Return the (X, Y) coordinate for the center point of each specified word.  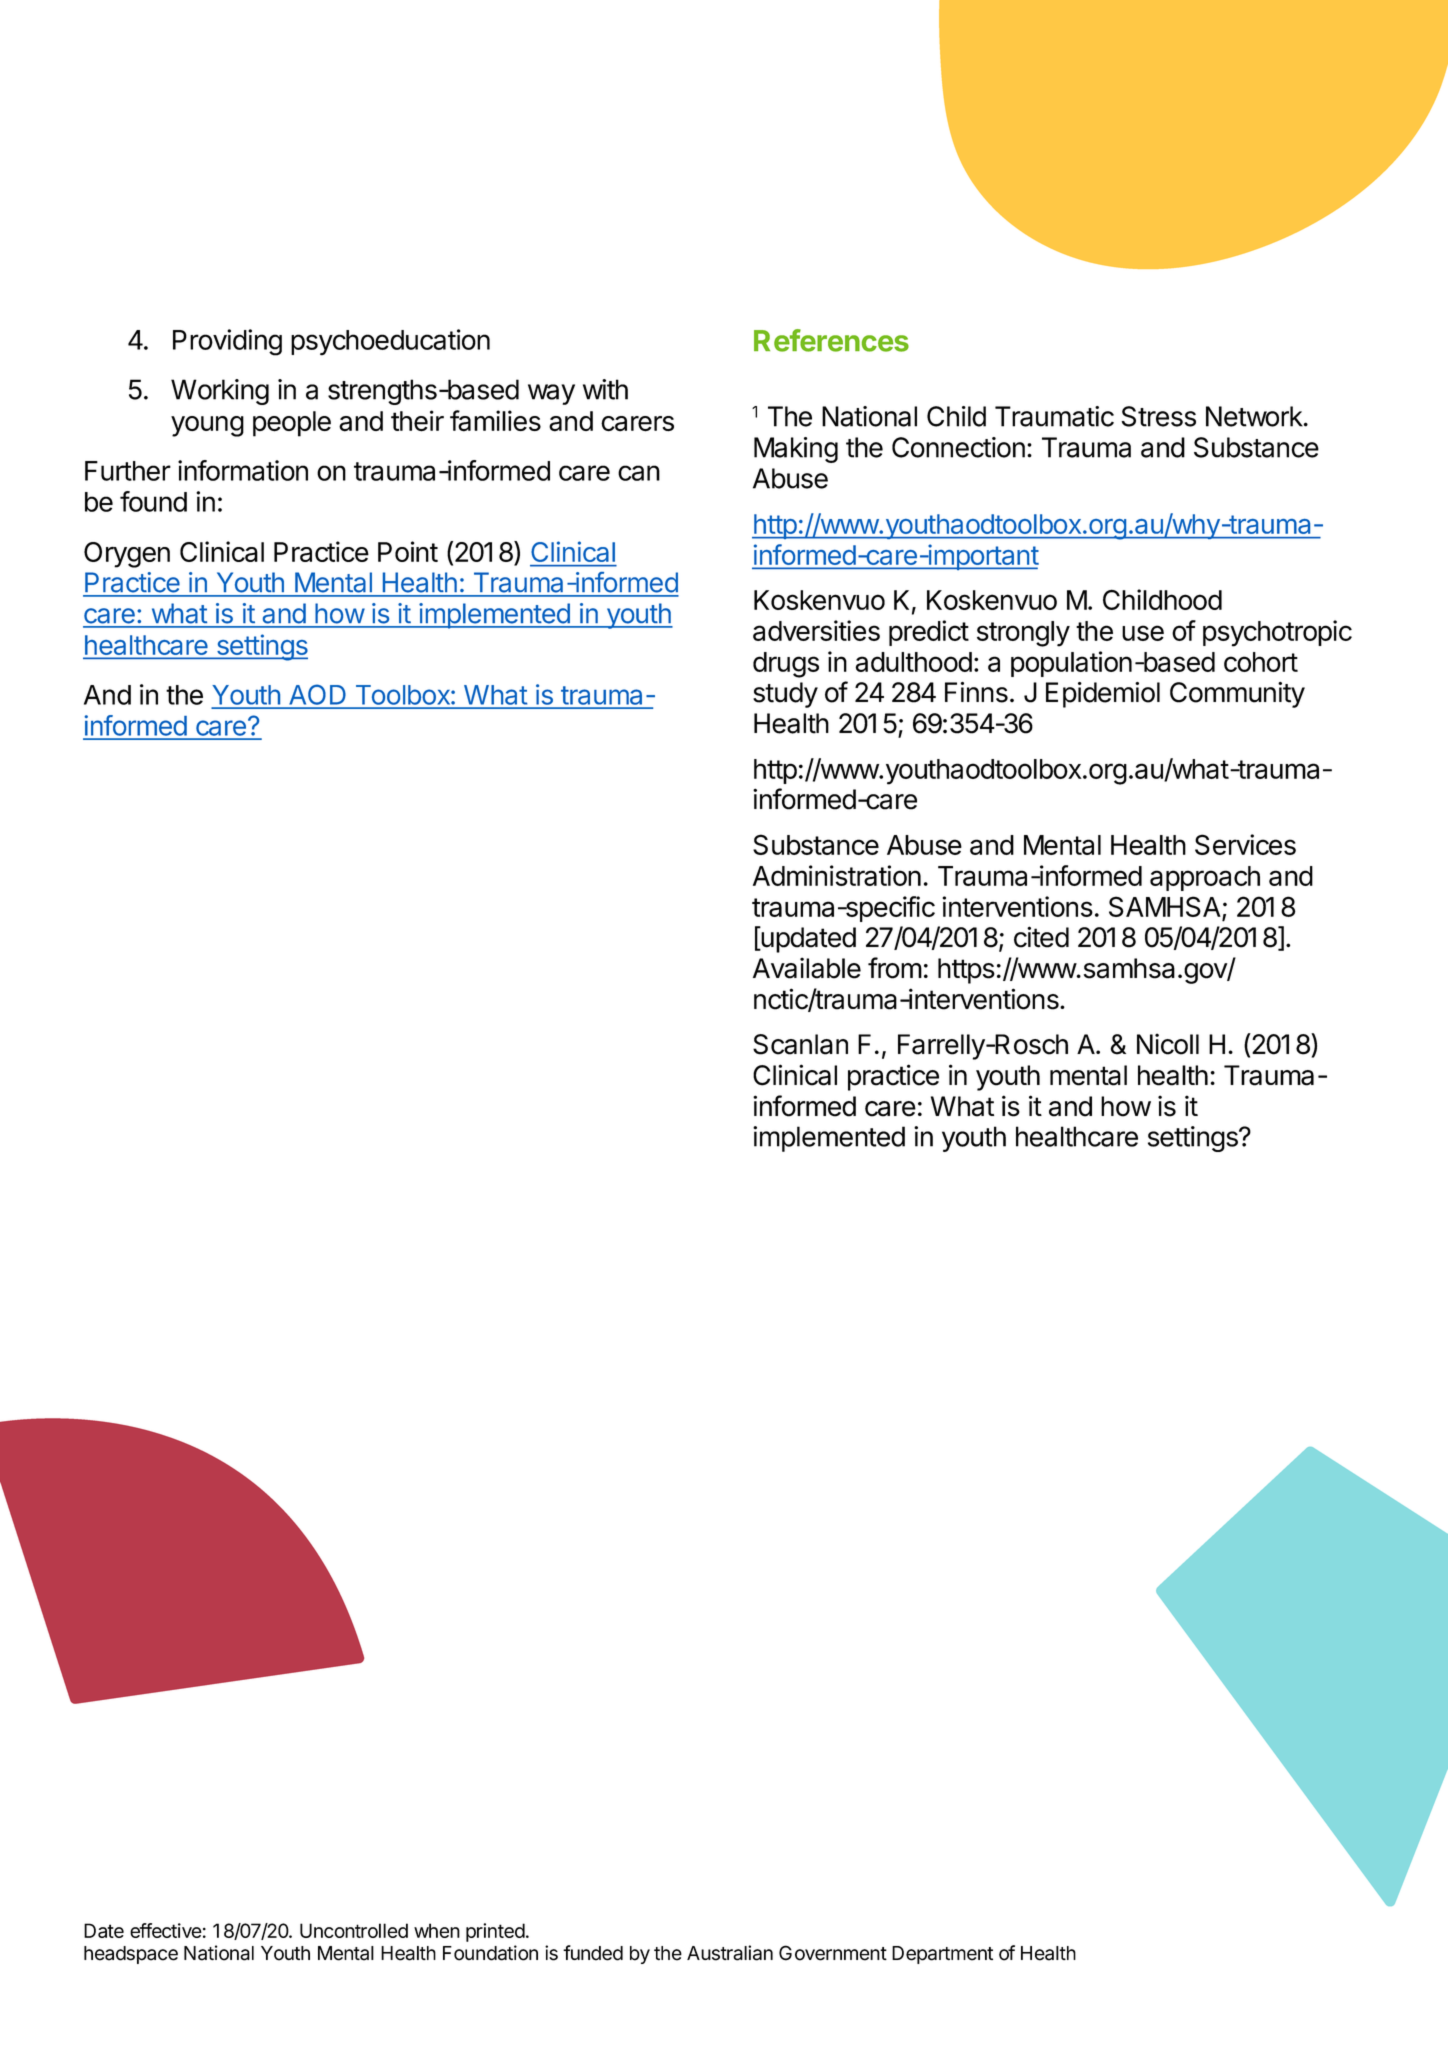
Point (408, 551)
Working (220, 392)
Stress (1158, 416)
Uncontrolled (354, 1930)
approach (1205, 878)
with (605, 389)
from (895, 968)
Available (807, 968)
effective (166, 1930)
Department (942, 1955)
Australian (730, 1953)
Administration (837, 875)
